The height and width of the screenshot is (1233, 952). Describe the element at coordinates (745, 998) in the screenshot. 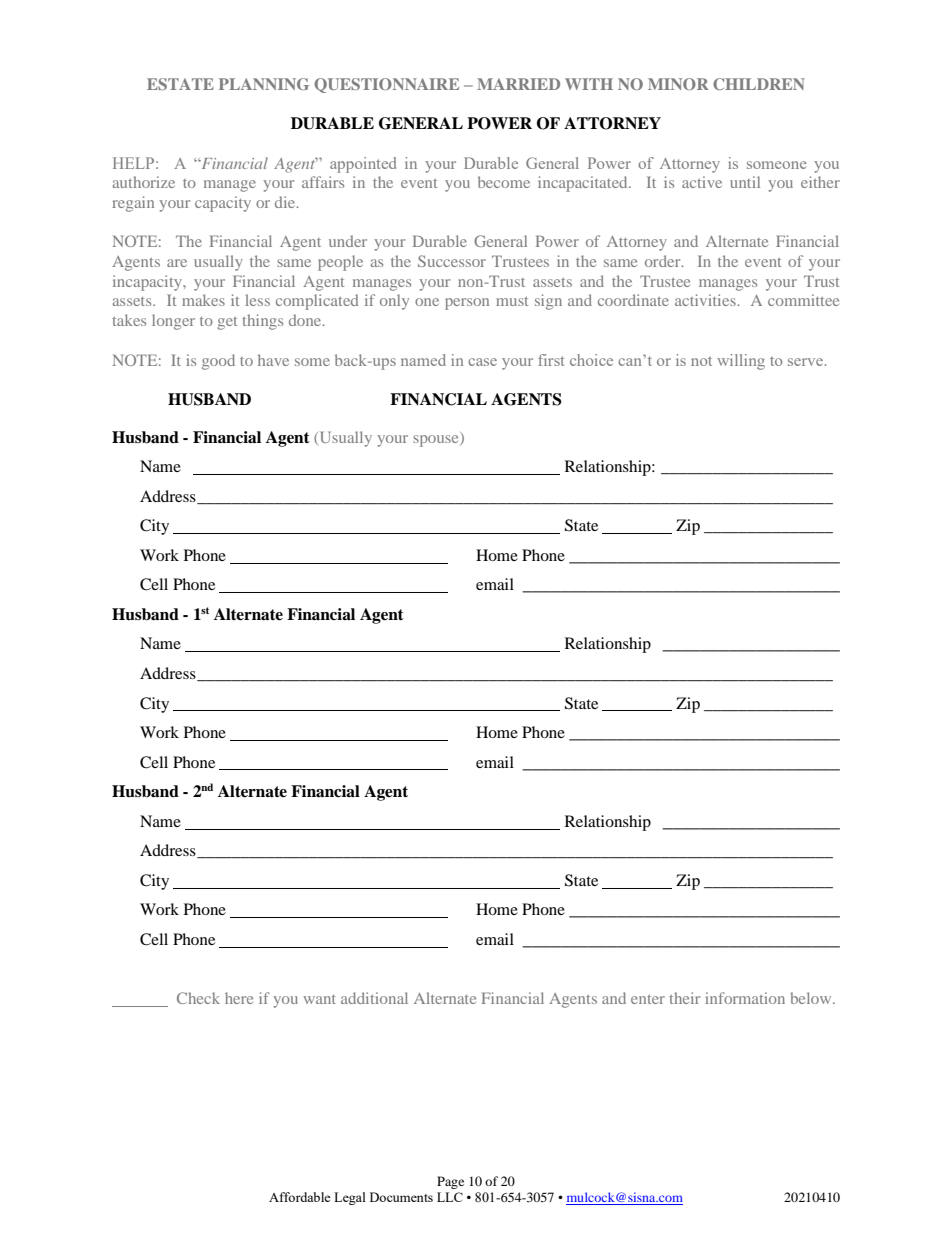

I see `information` at that location.
